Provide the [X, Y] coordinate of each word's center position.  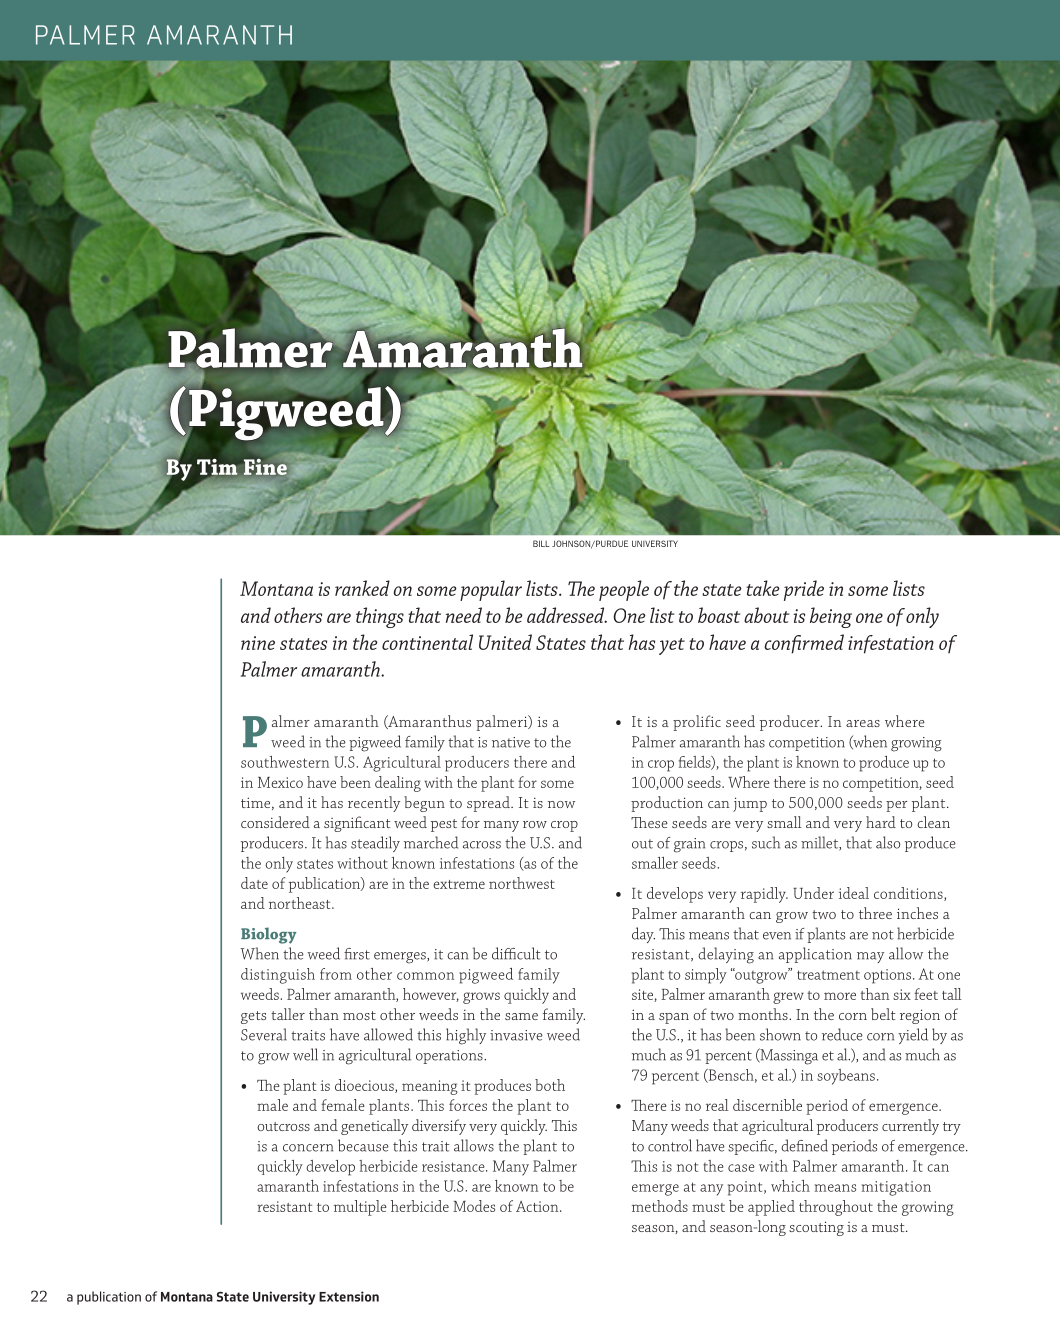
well [305, 1054]
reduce [842, 1034]
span [674, 1018]
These [649, 822]
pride [804, 590]
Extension [349, 1296]
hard [881, 822]
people [624, 590]
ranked [362, 588]
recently [374, 804]
